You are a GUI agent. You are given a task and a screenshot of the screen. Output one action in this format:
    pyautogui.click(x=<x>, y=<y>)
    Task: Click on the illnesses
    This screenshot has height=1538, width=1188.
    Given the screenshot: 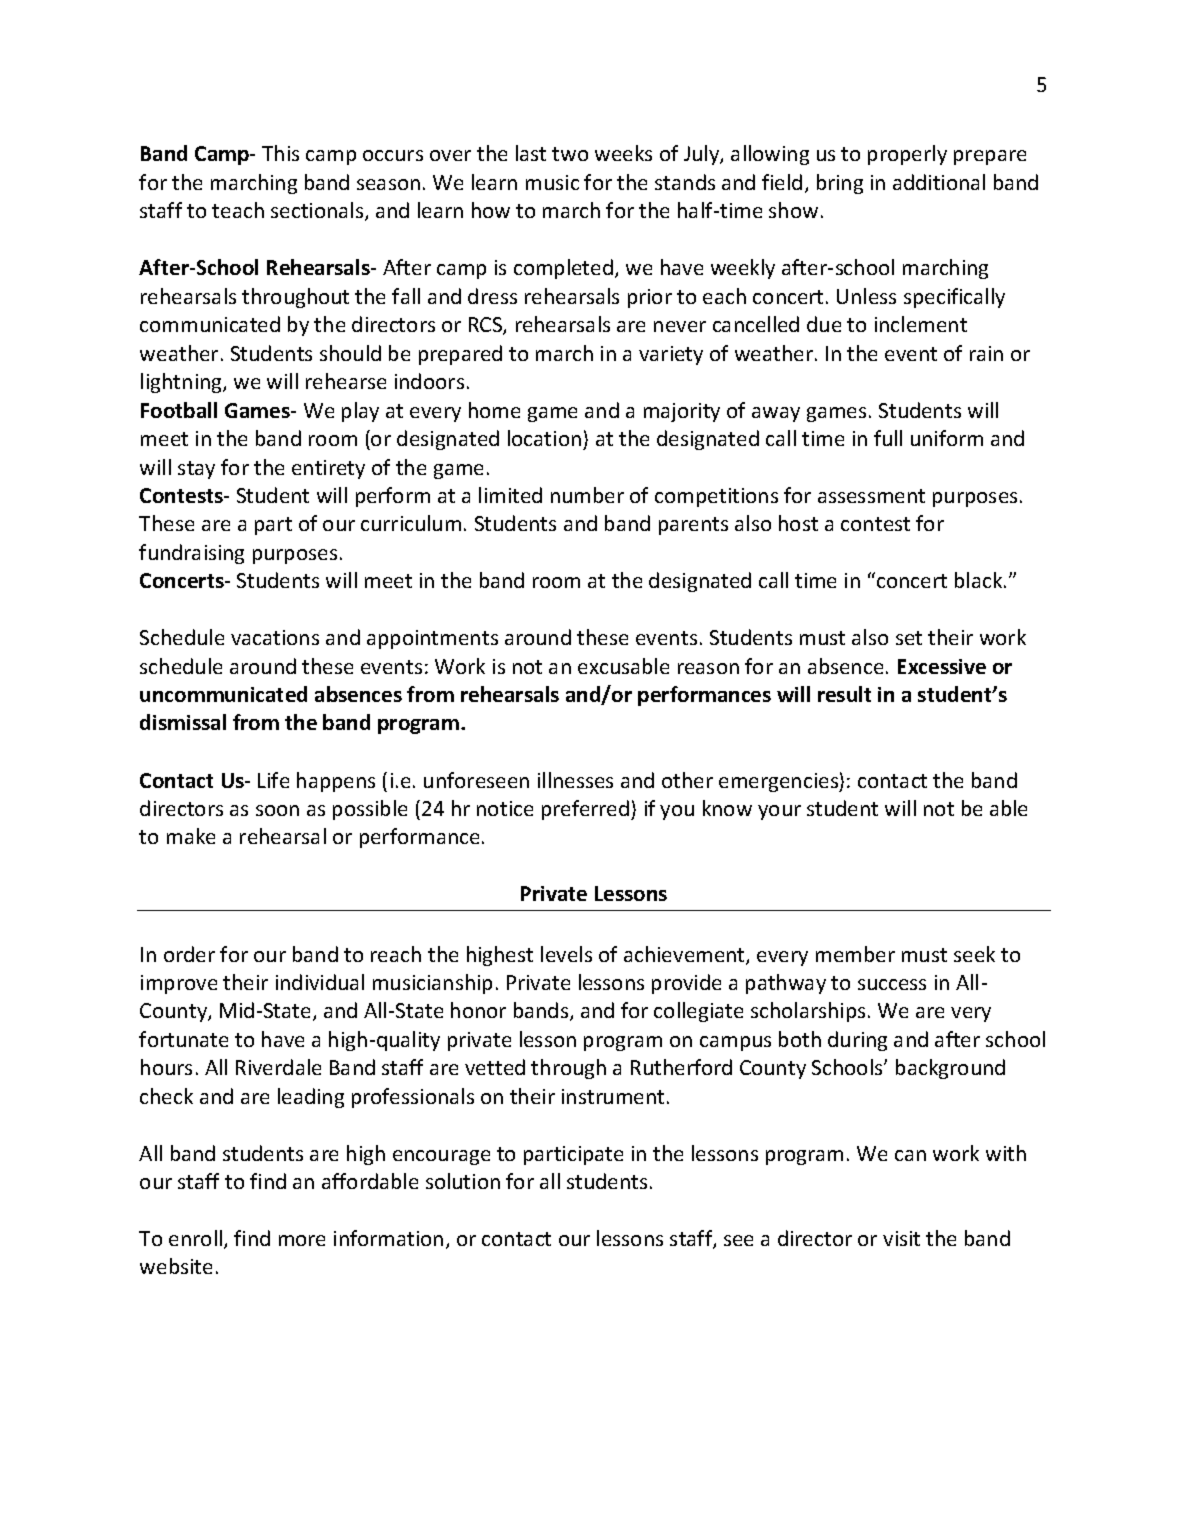 What is the action you would take?
    pyautogui.click(x=575, y=780)
